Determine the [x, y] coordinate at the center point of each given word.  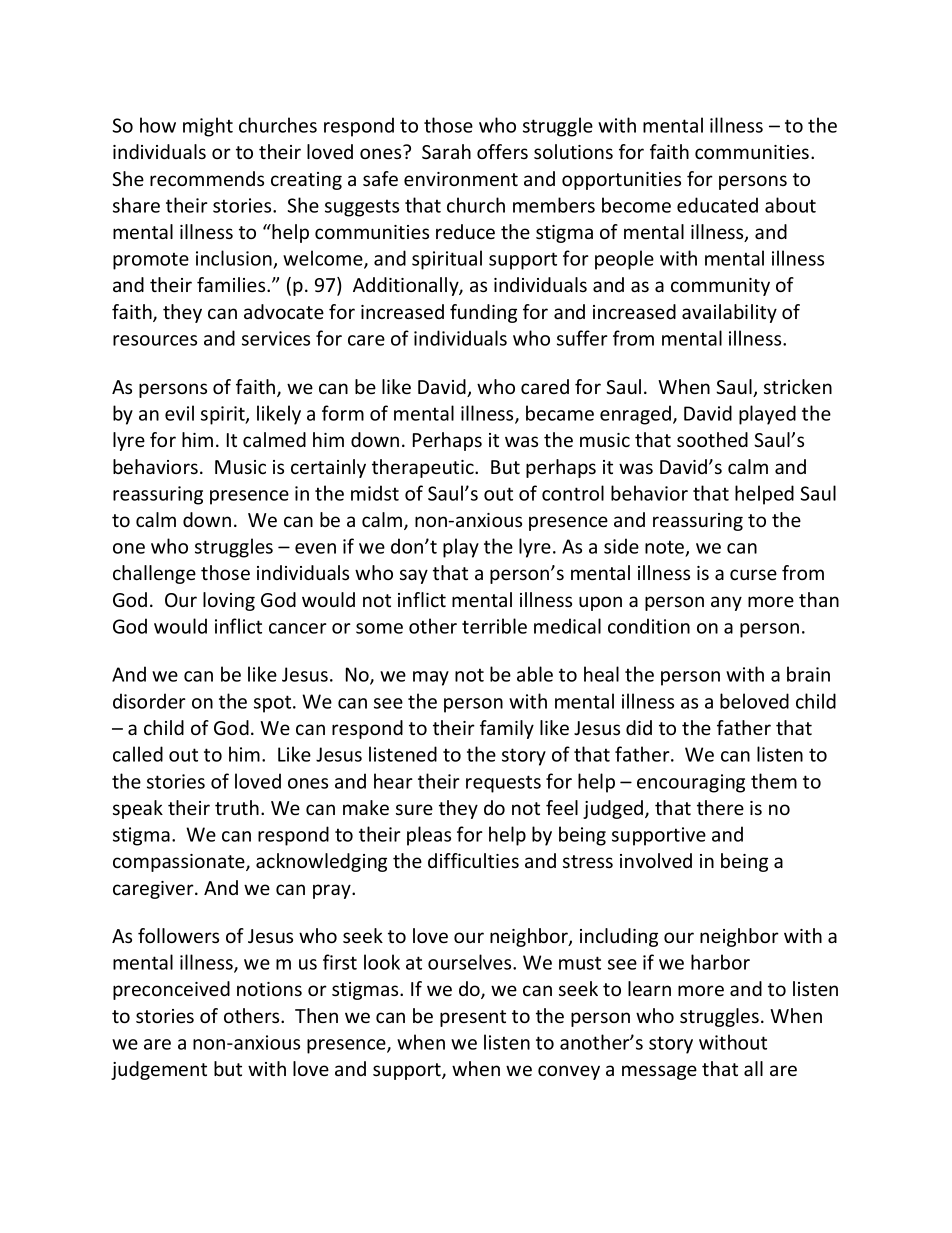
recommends [207, 178]
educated [717, 205]
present [473, 1018]
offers [502, 151]
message [659, 1072]
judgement [159, 1070]
